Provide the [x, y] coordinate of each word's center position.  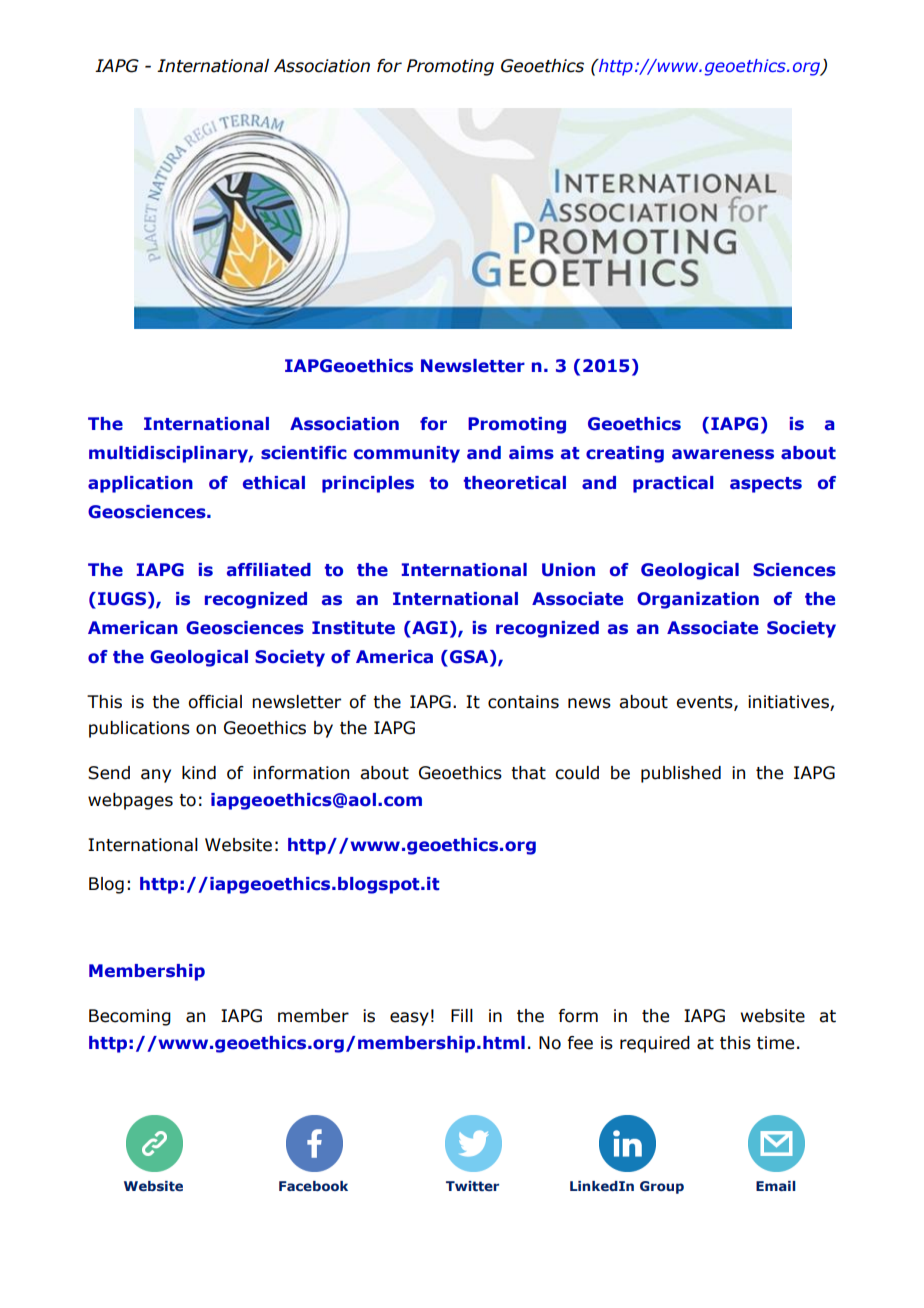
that [528, 773]
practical [673, 484]
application [140, 484]
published [681, 774]
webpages [130, 801]
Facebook [313, 1186]
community [407, 454]
